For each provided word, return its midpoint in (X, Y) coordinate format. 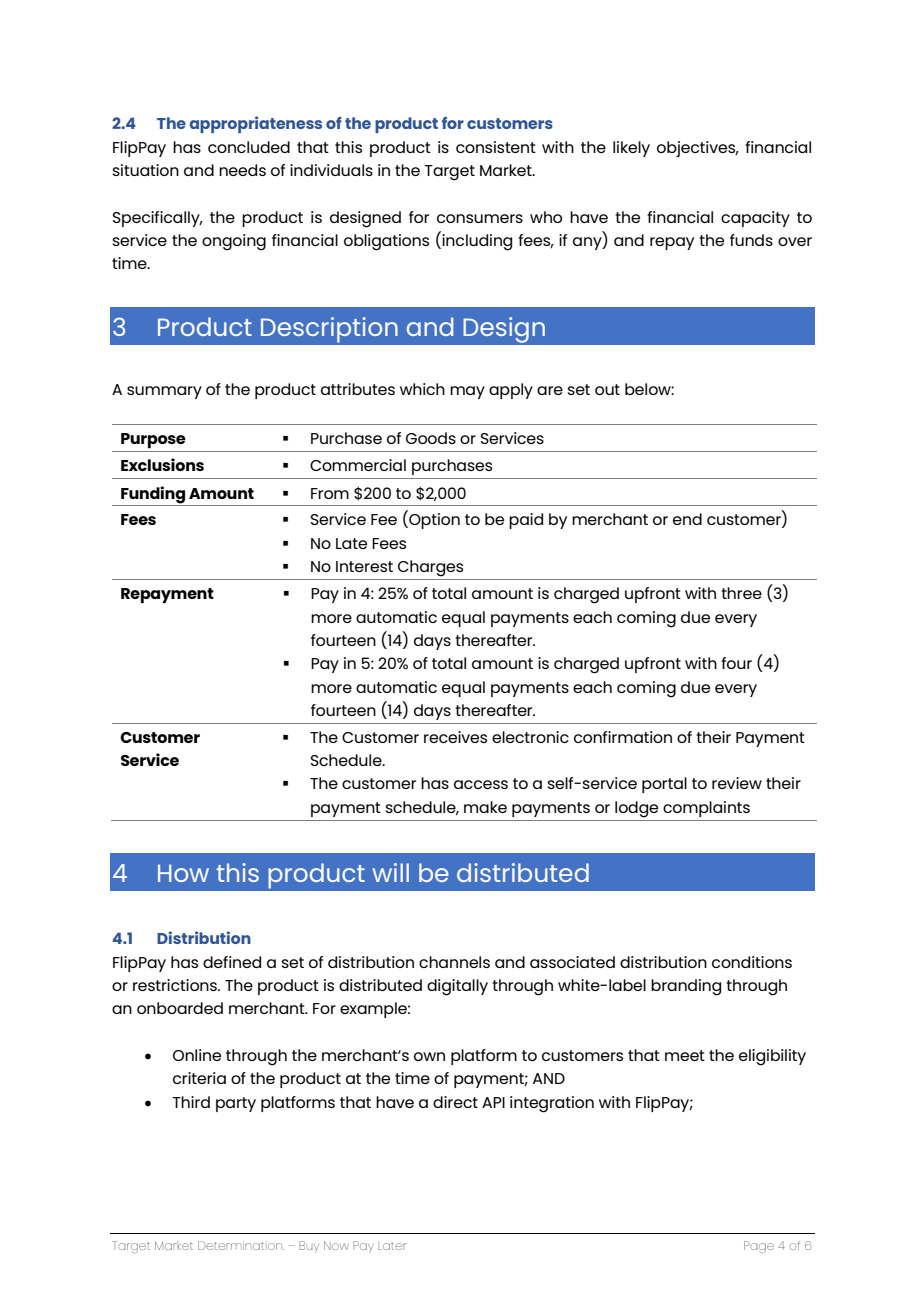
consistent (496, 147)
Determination (241, 1245)
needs (242, 170)
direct (455, 1102)
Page (759, 1247)
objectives (697, 149)
